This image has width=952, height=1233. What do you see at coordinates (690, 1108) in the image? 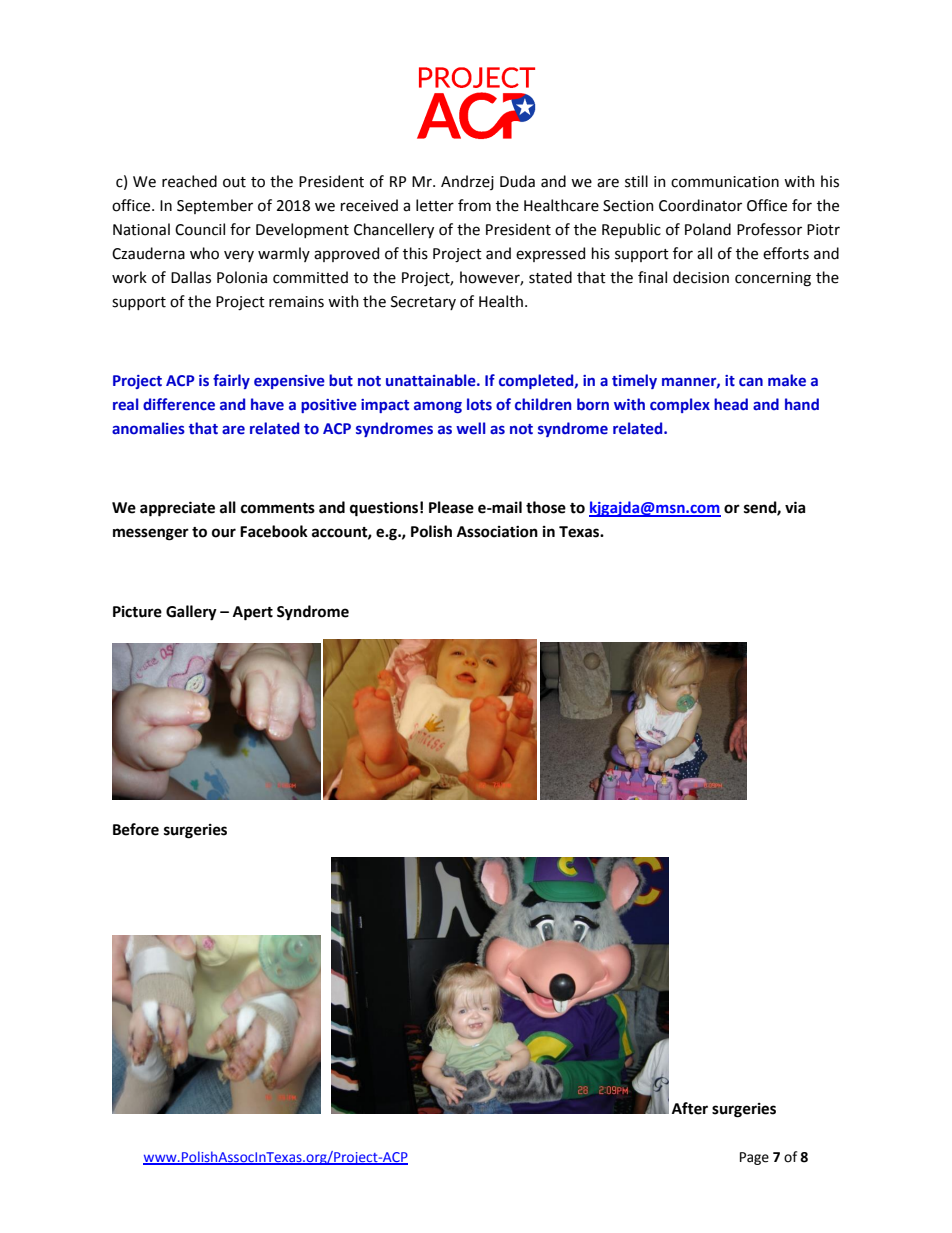
I see `After` at bounding box center [690, 1108].
